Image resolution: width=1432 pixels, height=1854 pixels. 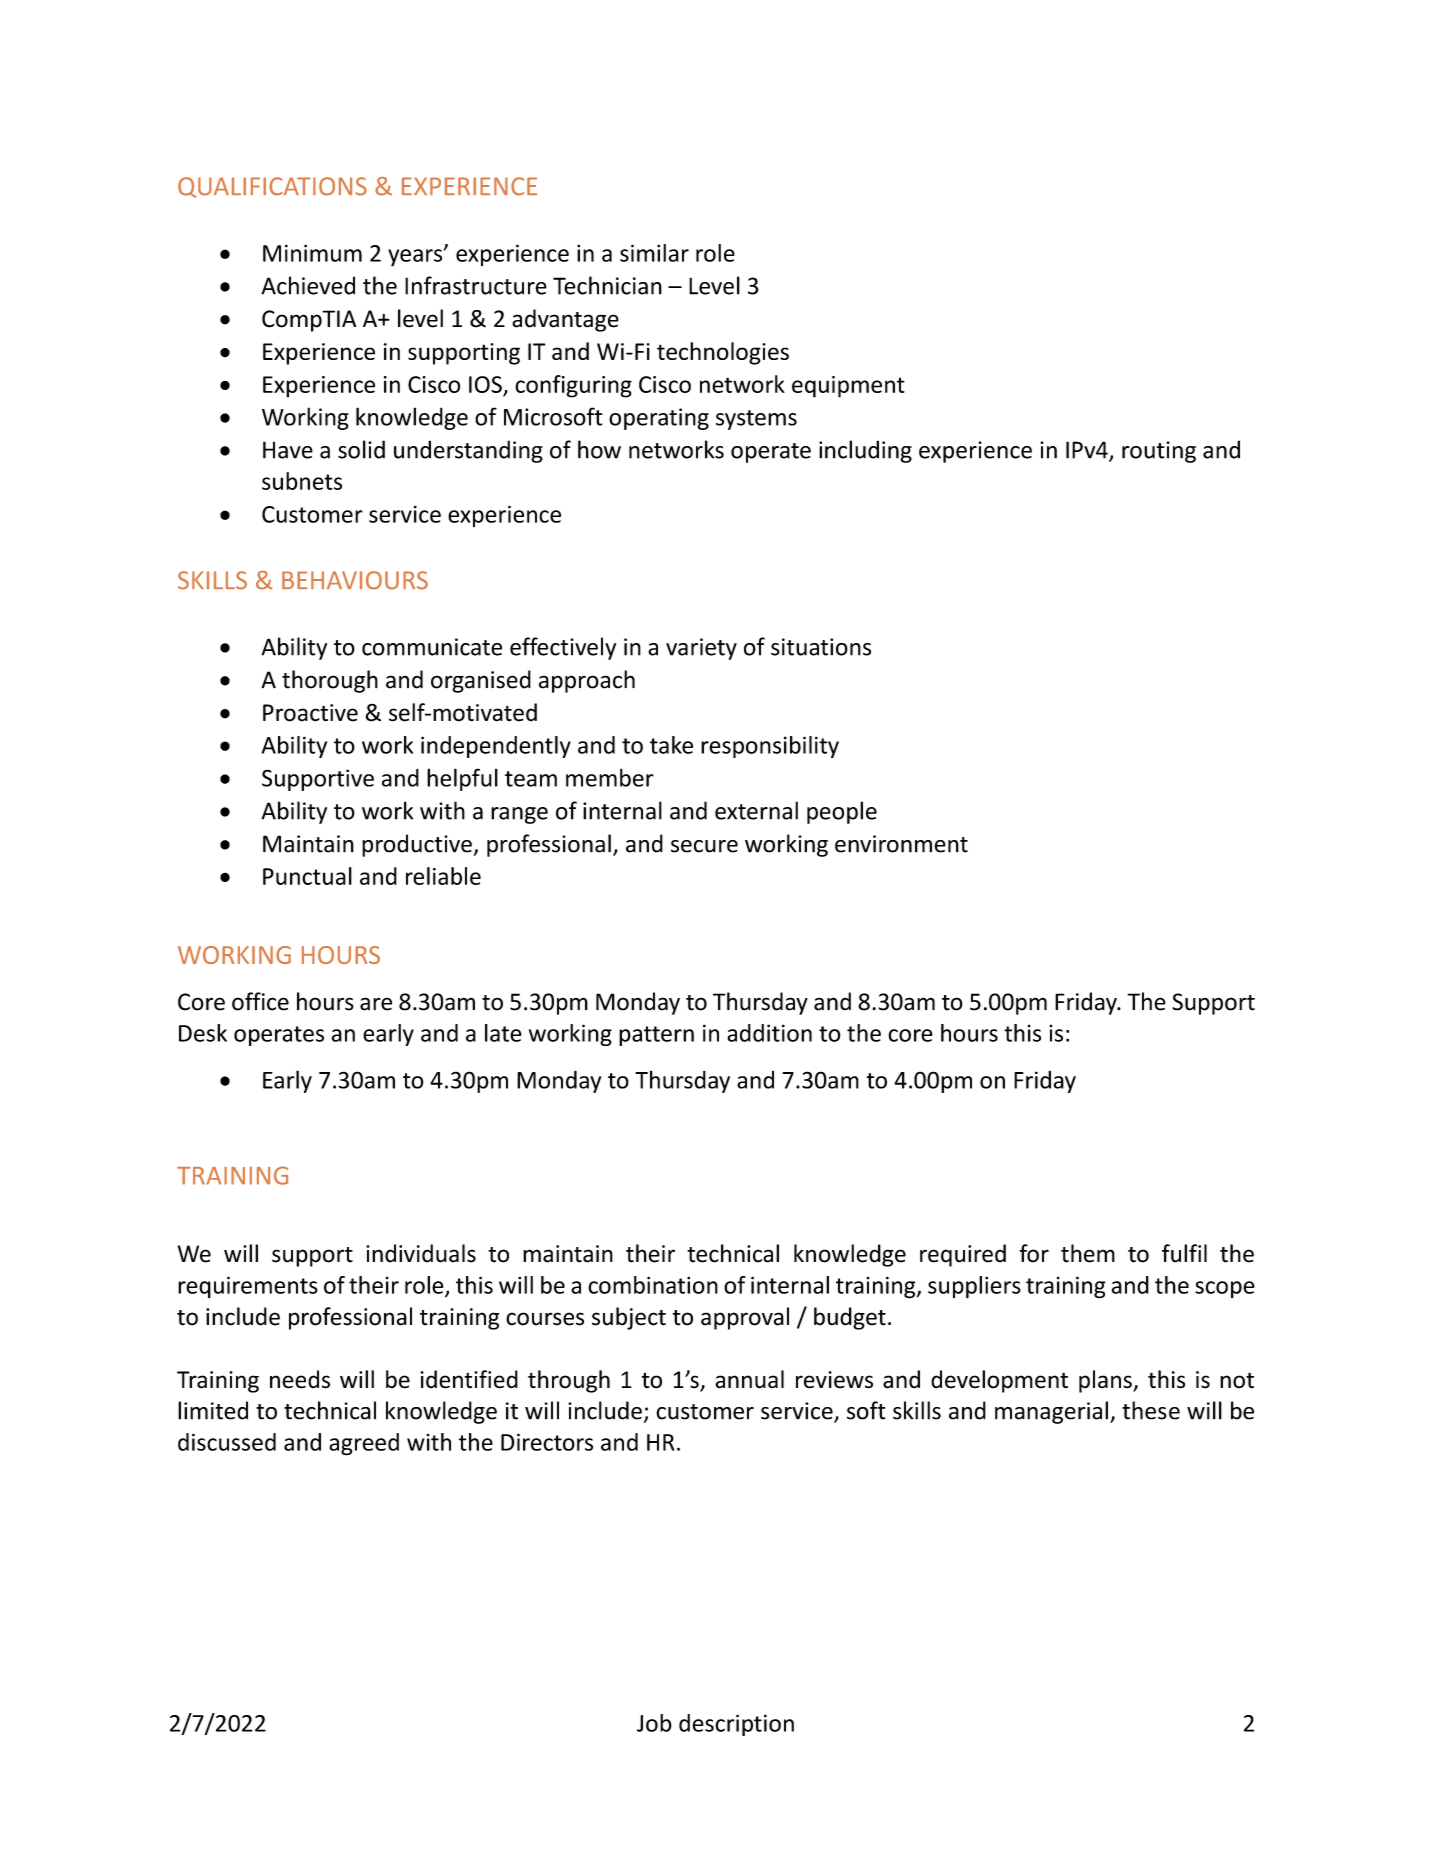 I want to click on take, so click(x=671, y=745).
